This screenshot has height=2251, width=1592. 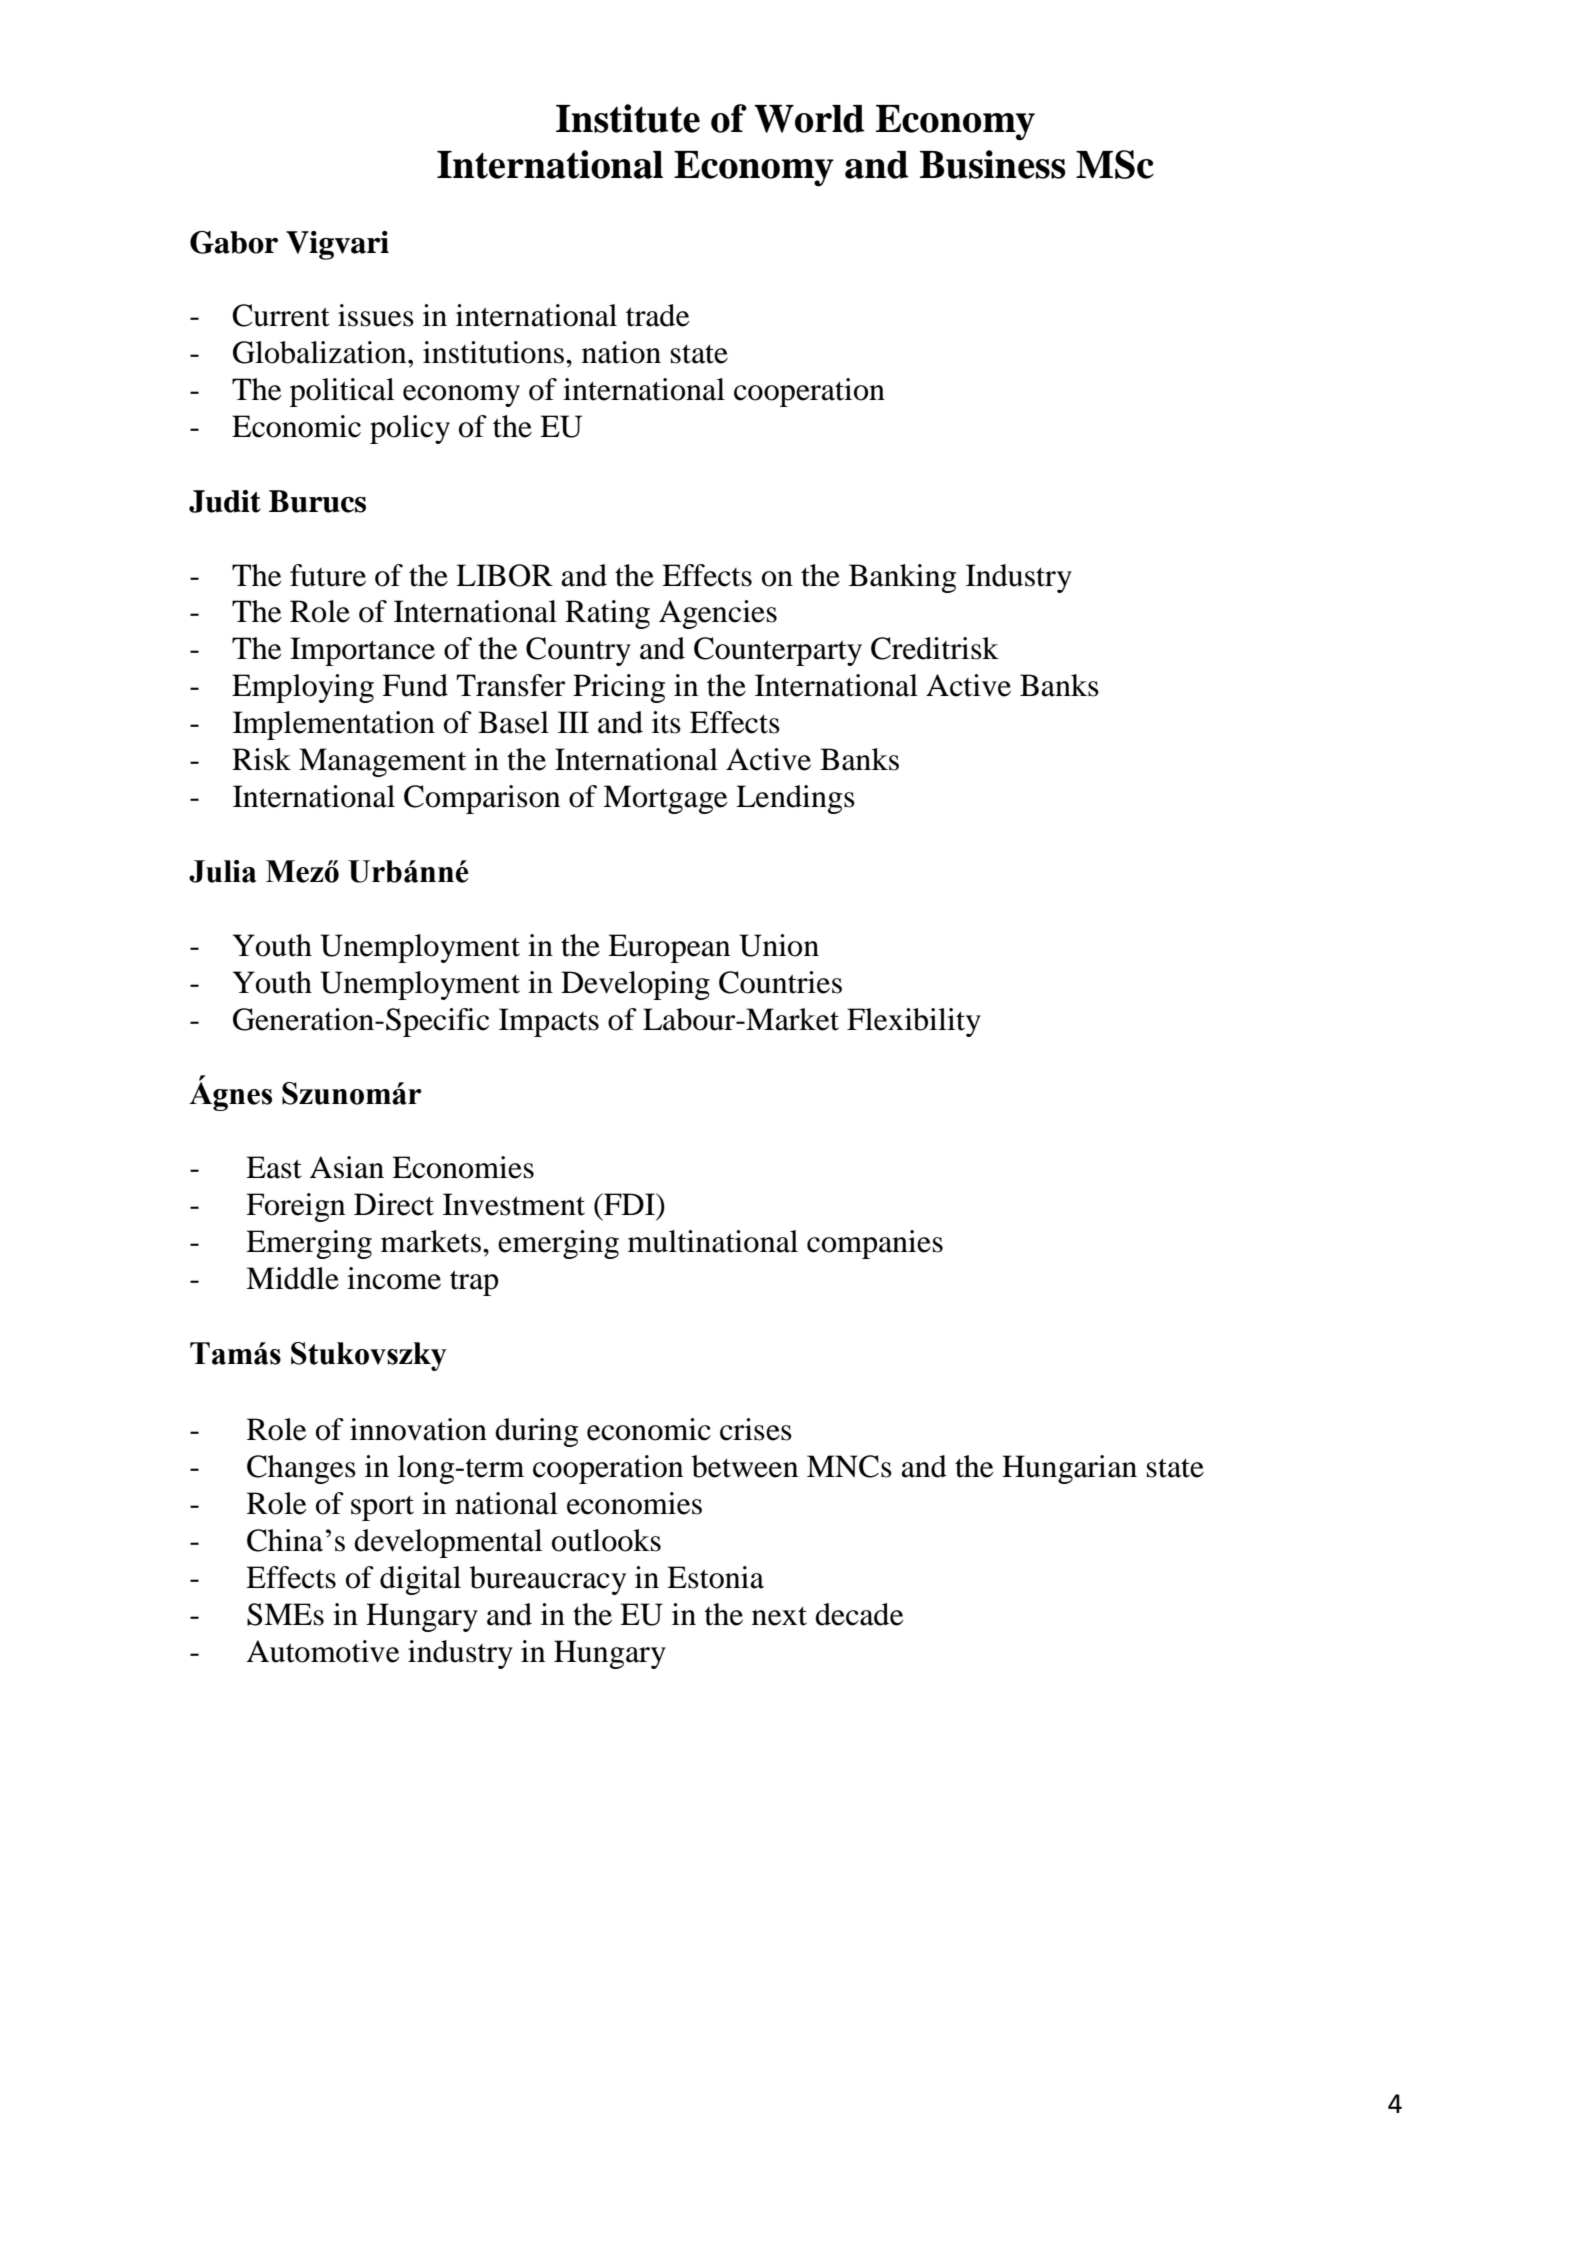 What do you see at coordinates (234, 242) in the screenshot?
I see `Gabor` at bounding box center [234, 242].
